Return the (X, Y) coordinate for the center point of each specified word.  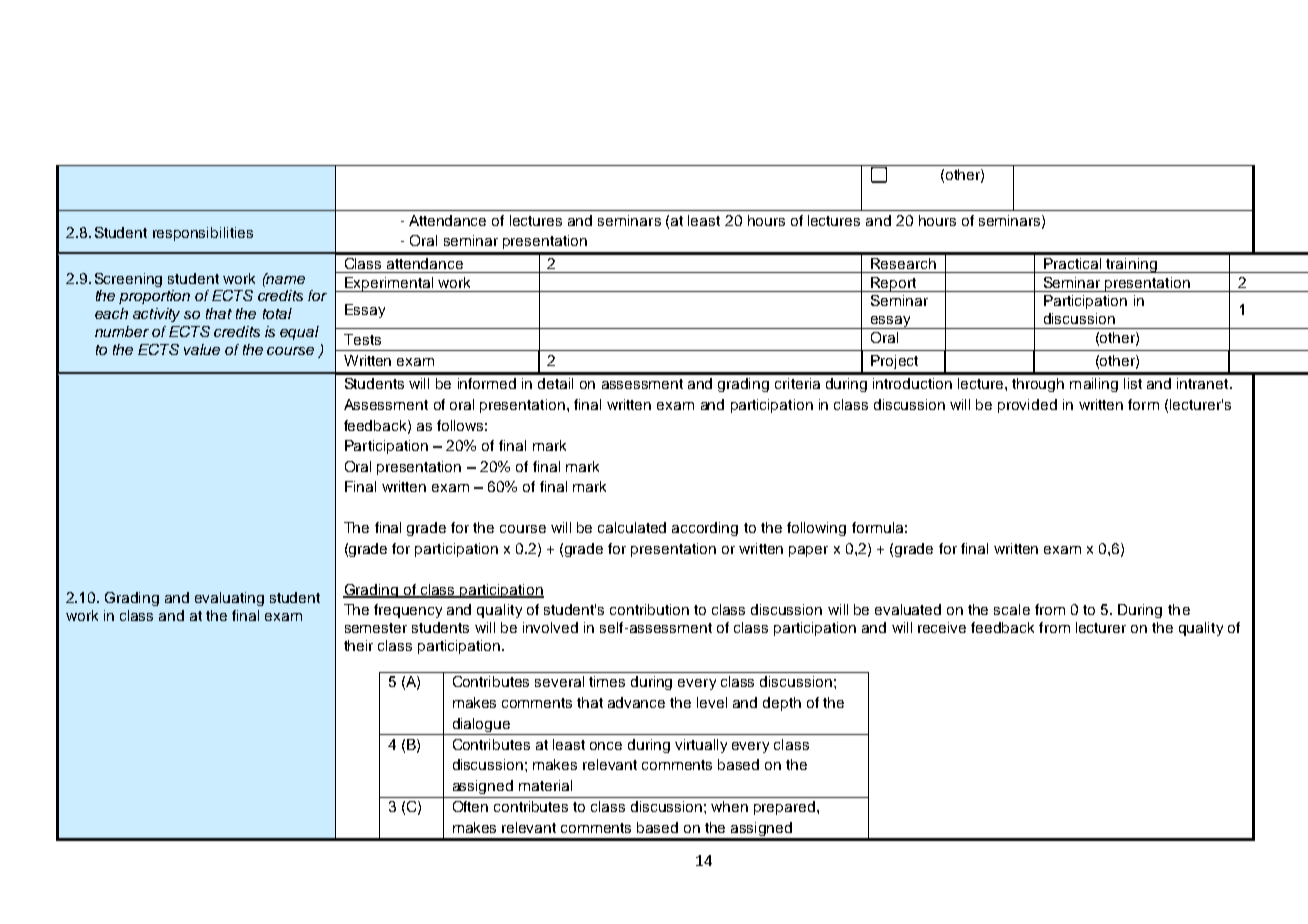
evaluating (229, 599)
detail (555, 383)
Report (894, 284)
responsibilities (203, 234)
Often (470, 806)
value (202, 349)
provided (1027, 406)
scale (1012, 609)
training (1131, 265)
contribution (649, 609)
